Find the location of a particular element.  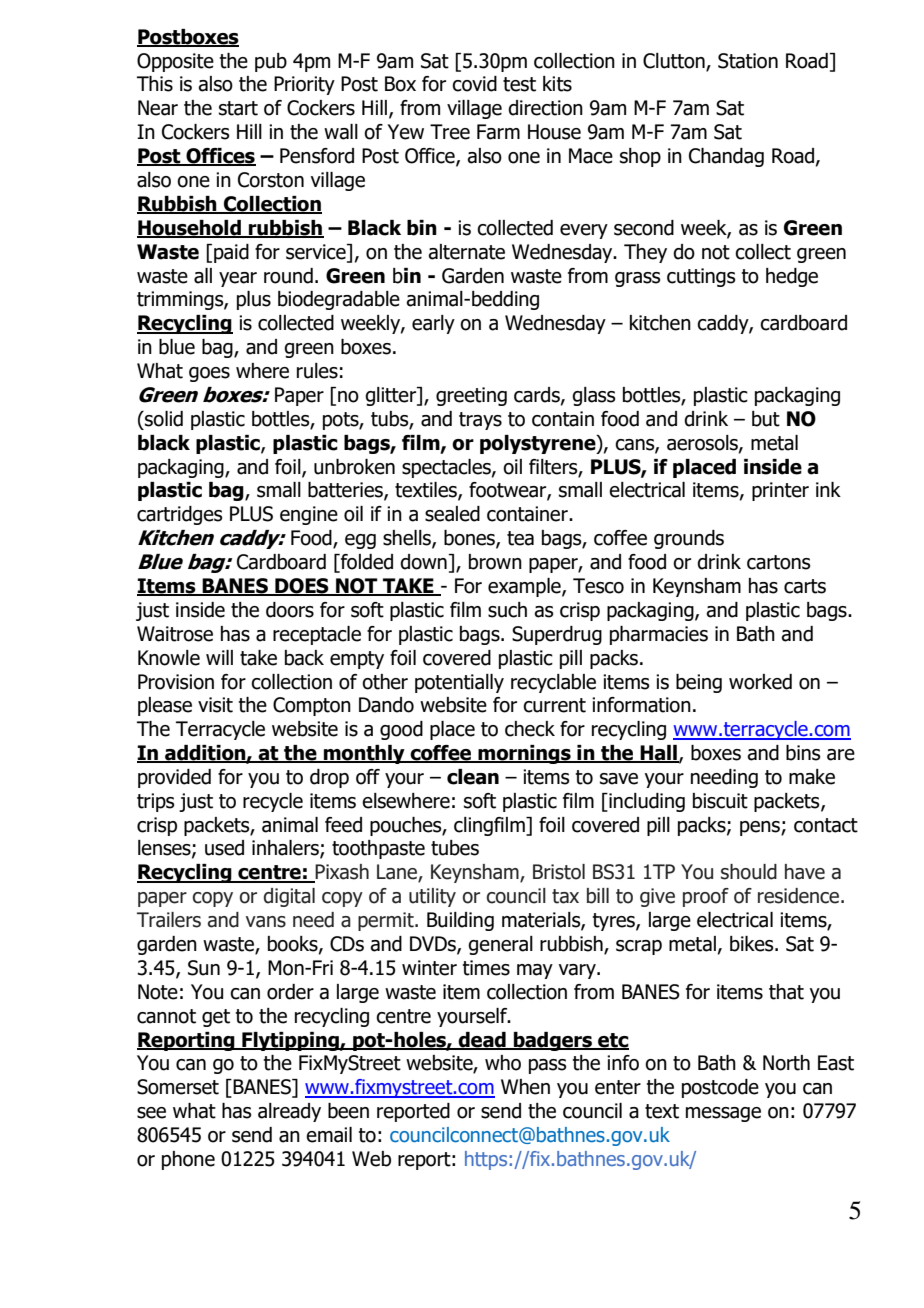

message is located at coordinates (723, 1114).
